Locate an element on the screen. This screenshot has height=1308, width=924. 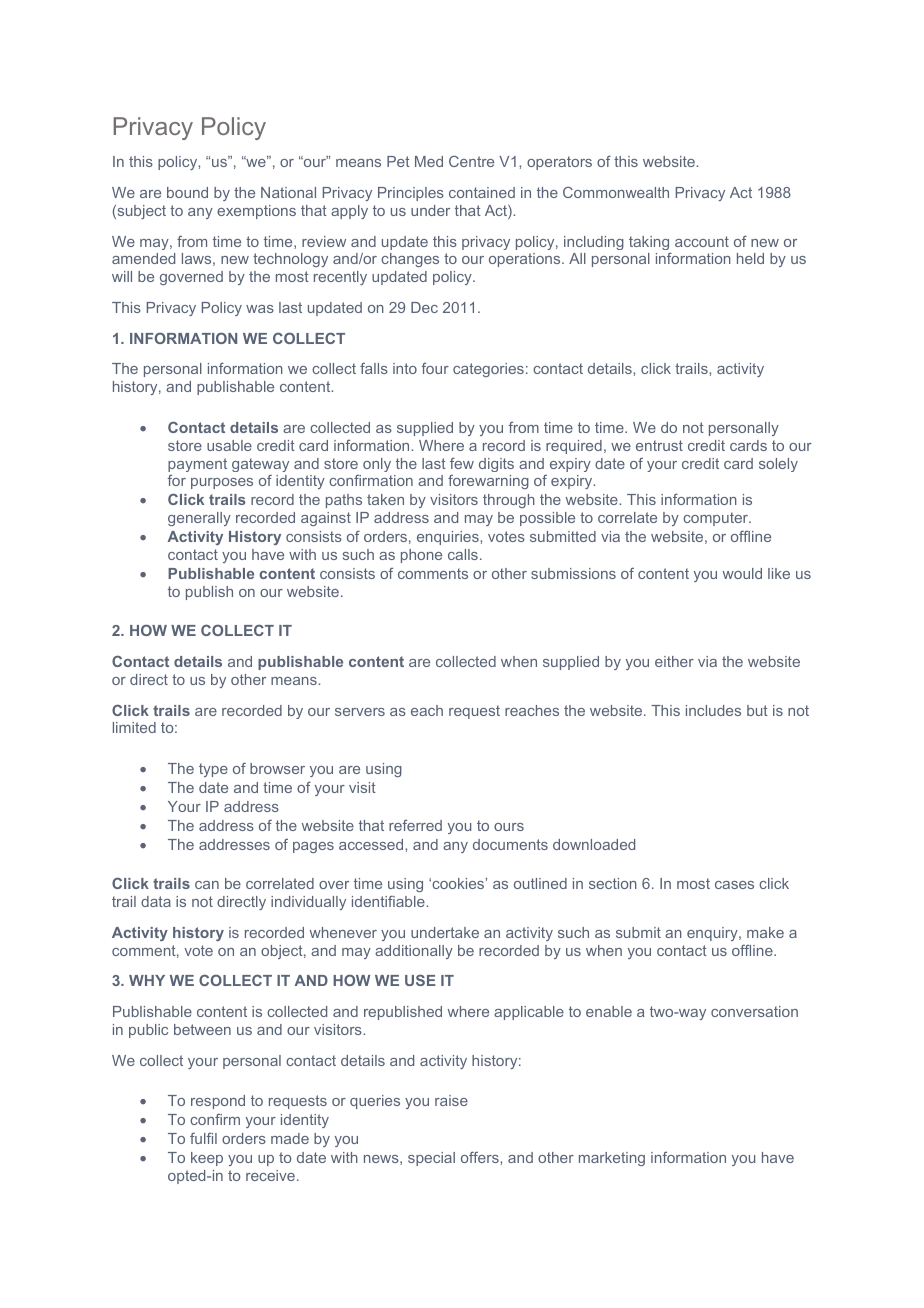
contained is located at coordinates (482, 192).
